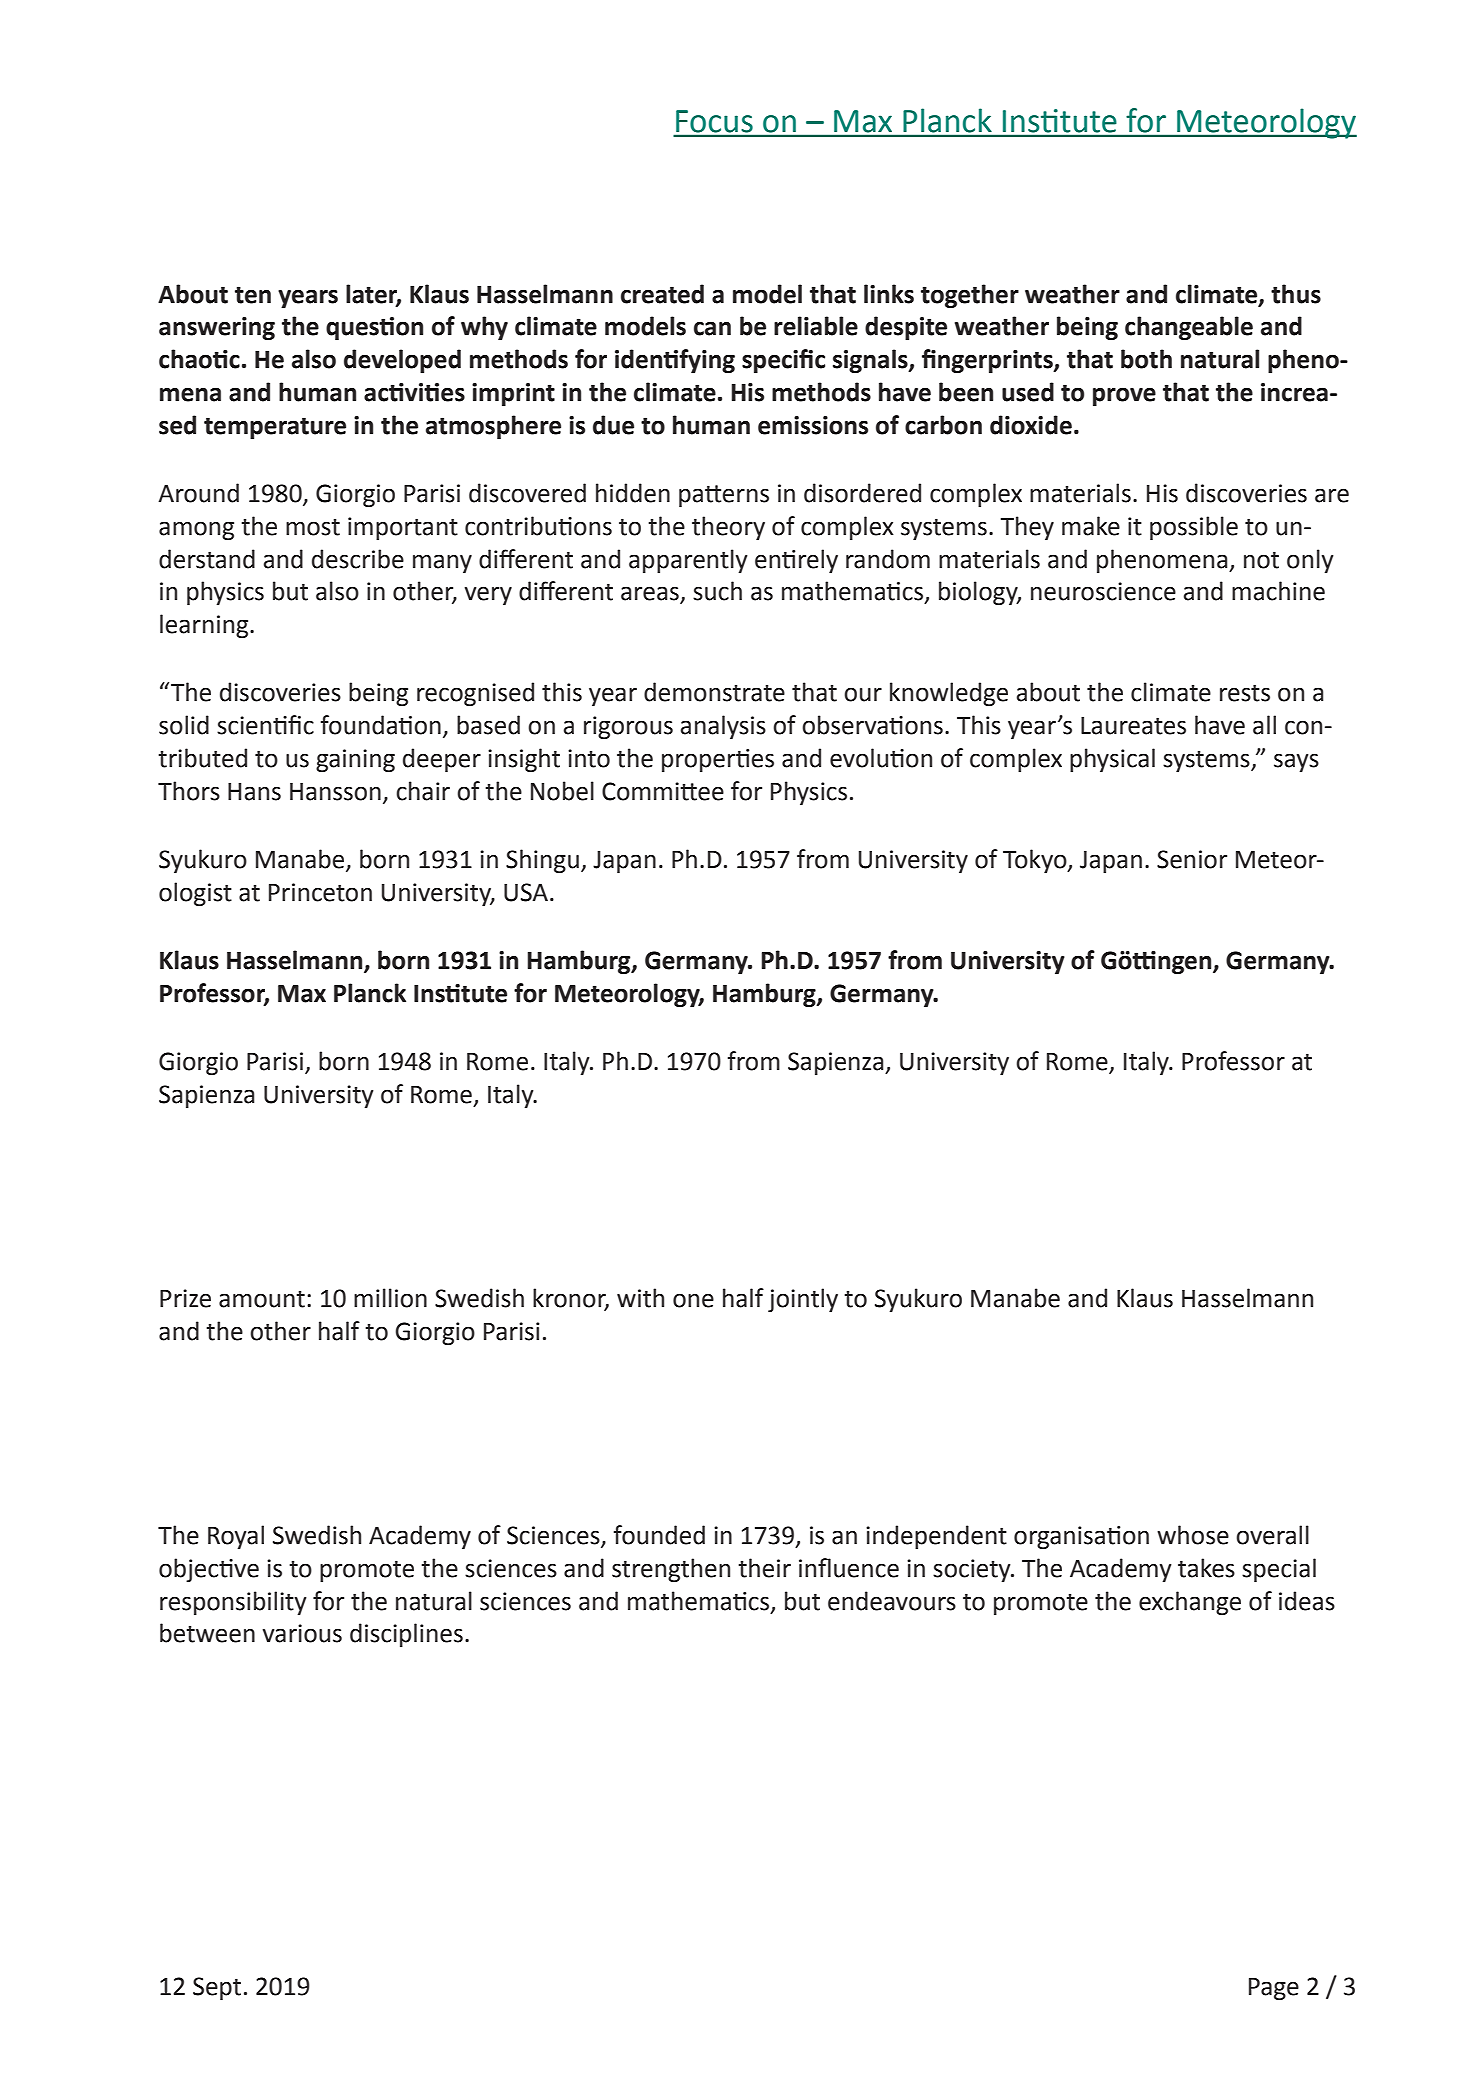  I want to click on endeavours, so click(892, 1601).
